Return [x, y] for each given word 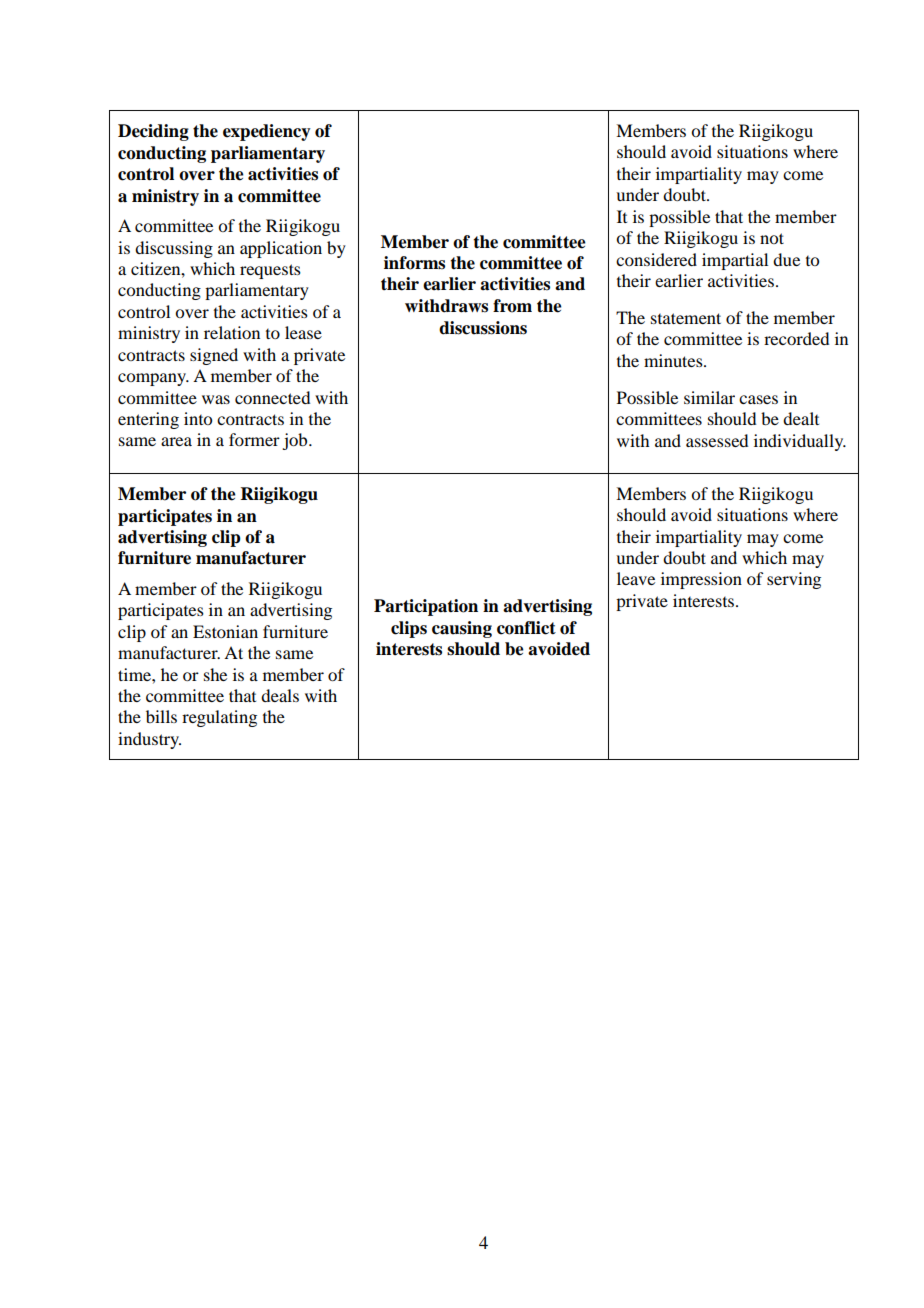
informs [414, 263]
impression [701, 580]
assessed [717, 440]
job [296, 441]
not [772, 238]
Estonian [225, 631]
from [512, 306]
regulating [219, 718]
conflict [526, 628]
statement [686, 318]
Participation [426, 607]
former [254, 439]
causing [462, 629]
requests [270, 271]
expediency [267, 132]
